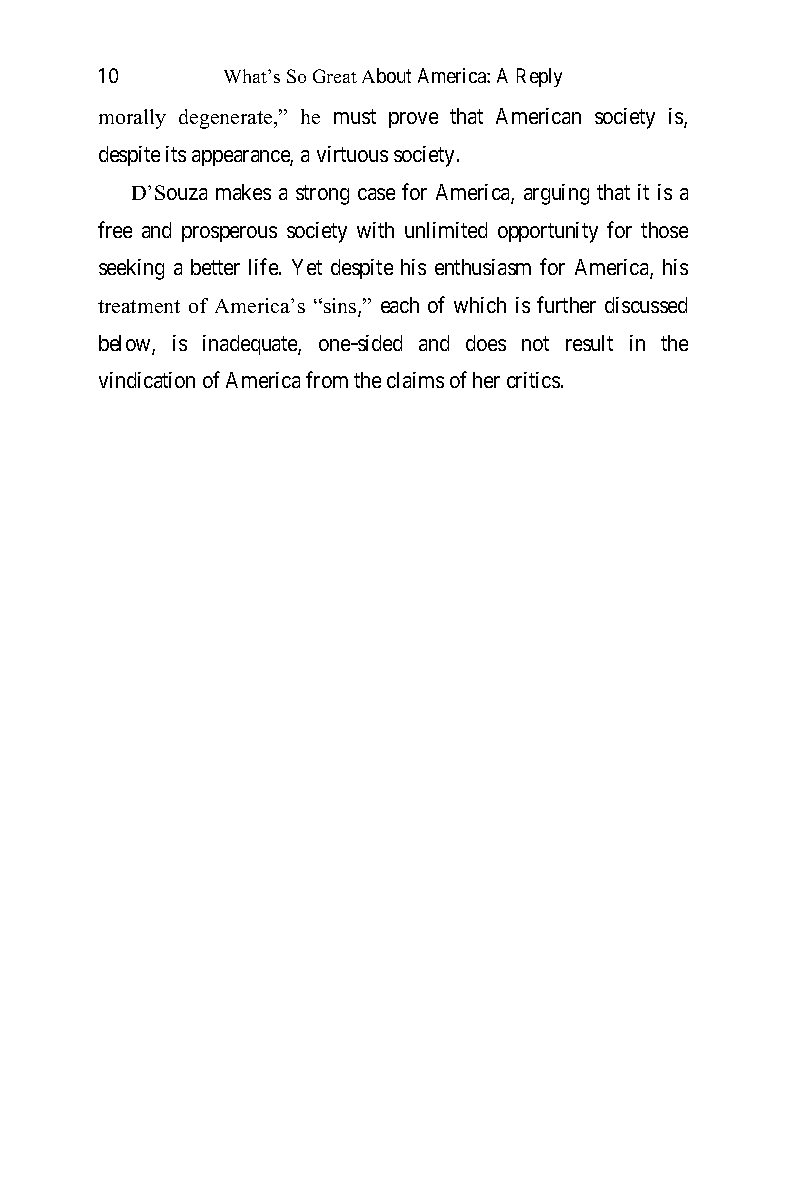 Image resolution: width=787 pixels, height=1180 pixels. I want to click on vindication, so click(147, 380).
